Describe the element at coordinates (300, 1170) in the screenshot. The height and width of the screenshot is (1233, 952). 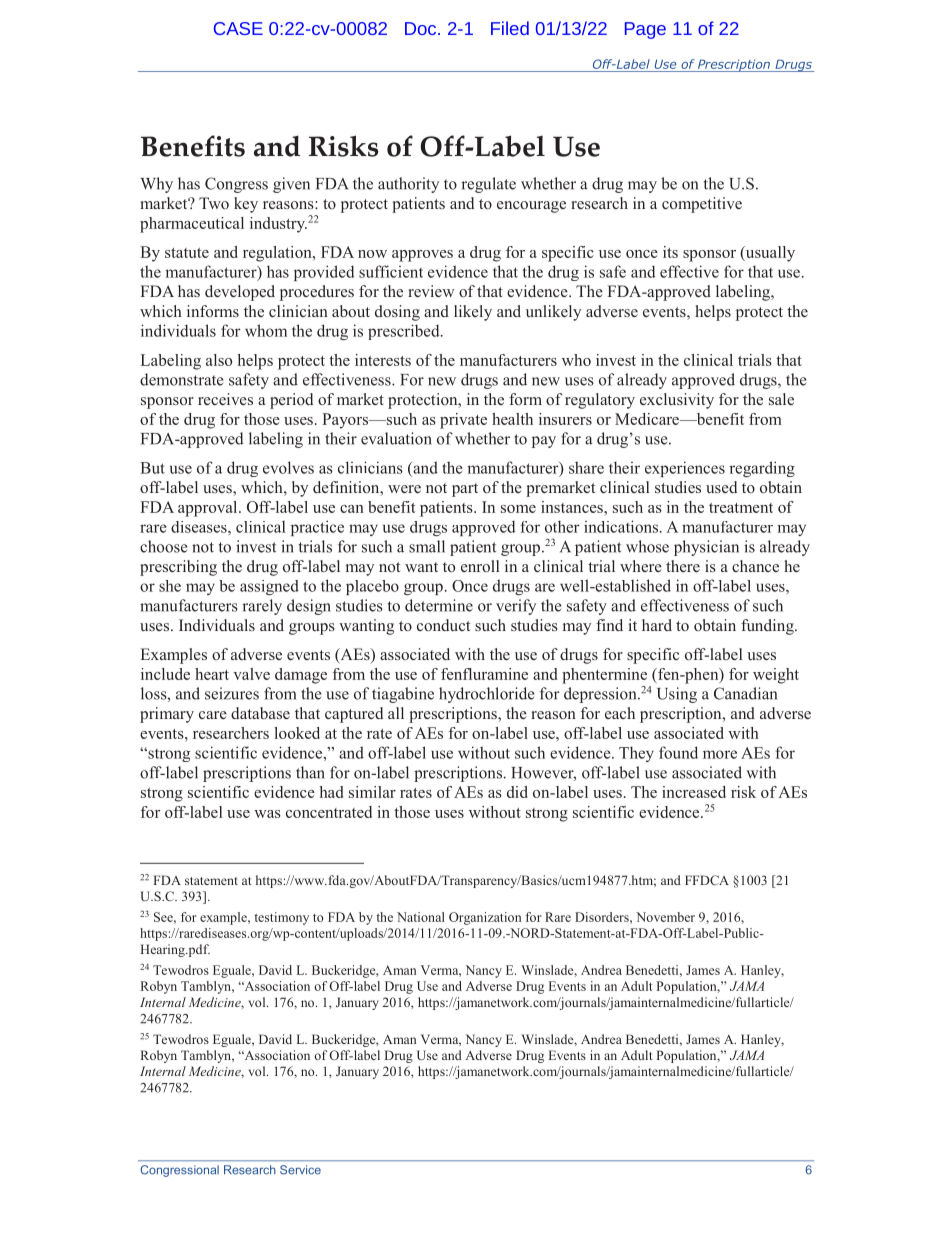
I see `Service` at that location.
